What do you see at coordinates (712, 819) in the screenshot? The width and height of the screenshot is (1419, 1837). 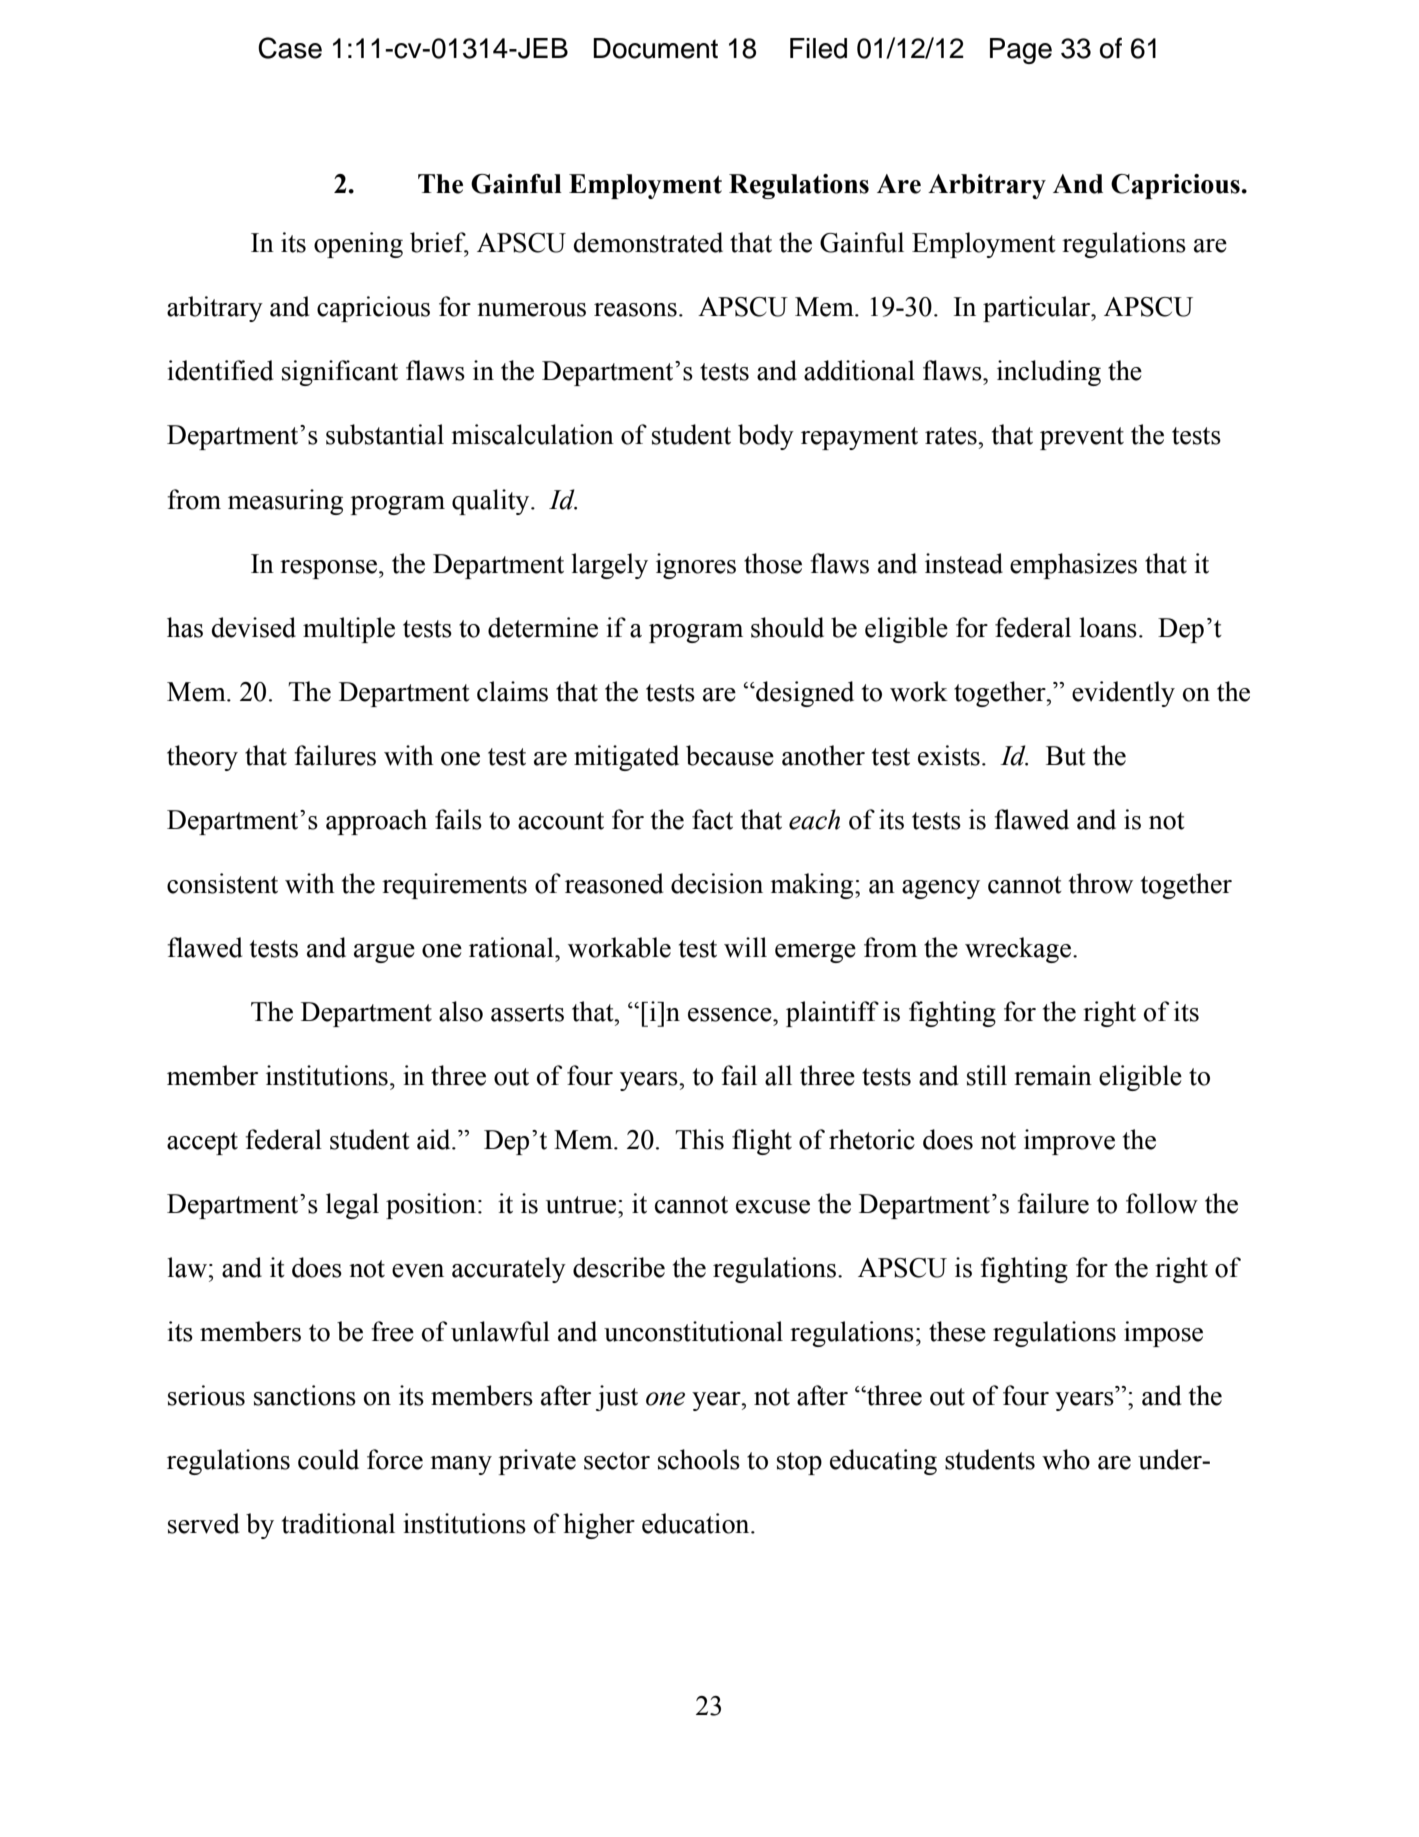 I see `fact` at bounding box center [712, 819].
